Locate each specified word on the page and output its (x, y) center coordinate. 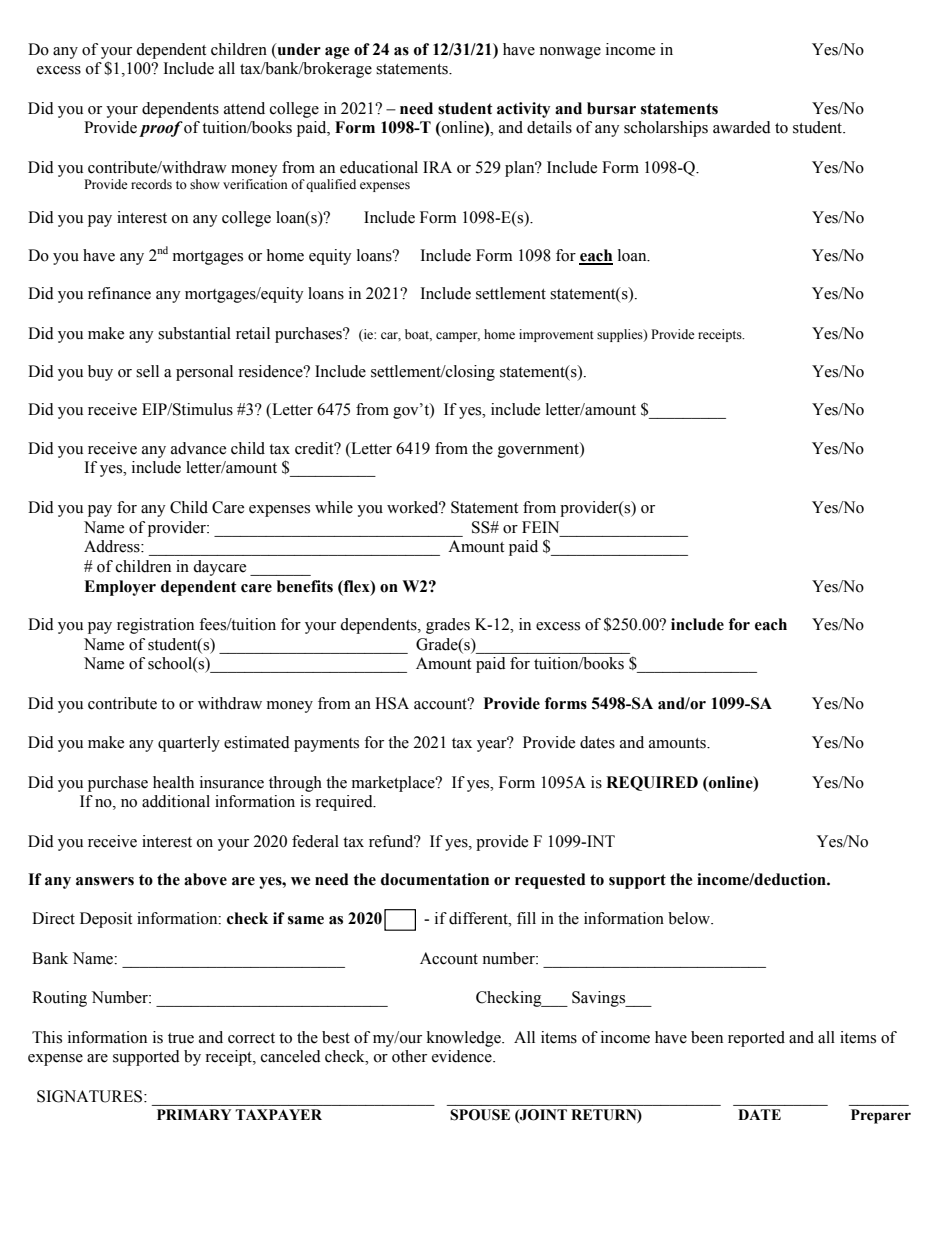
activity (523, 110)
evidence (463, 1056)
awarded (742, 127)
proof (161, 129)
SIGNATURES (91, 1096)
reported (756, 1039)
